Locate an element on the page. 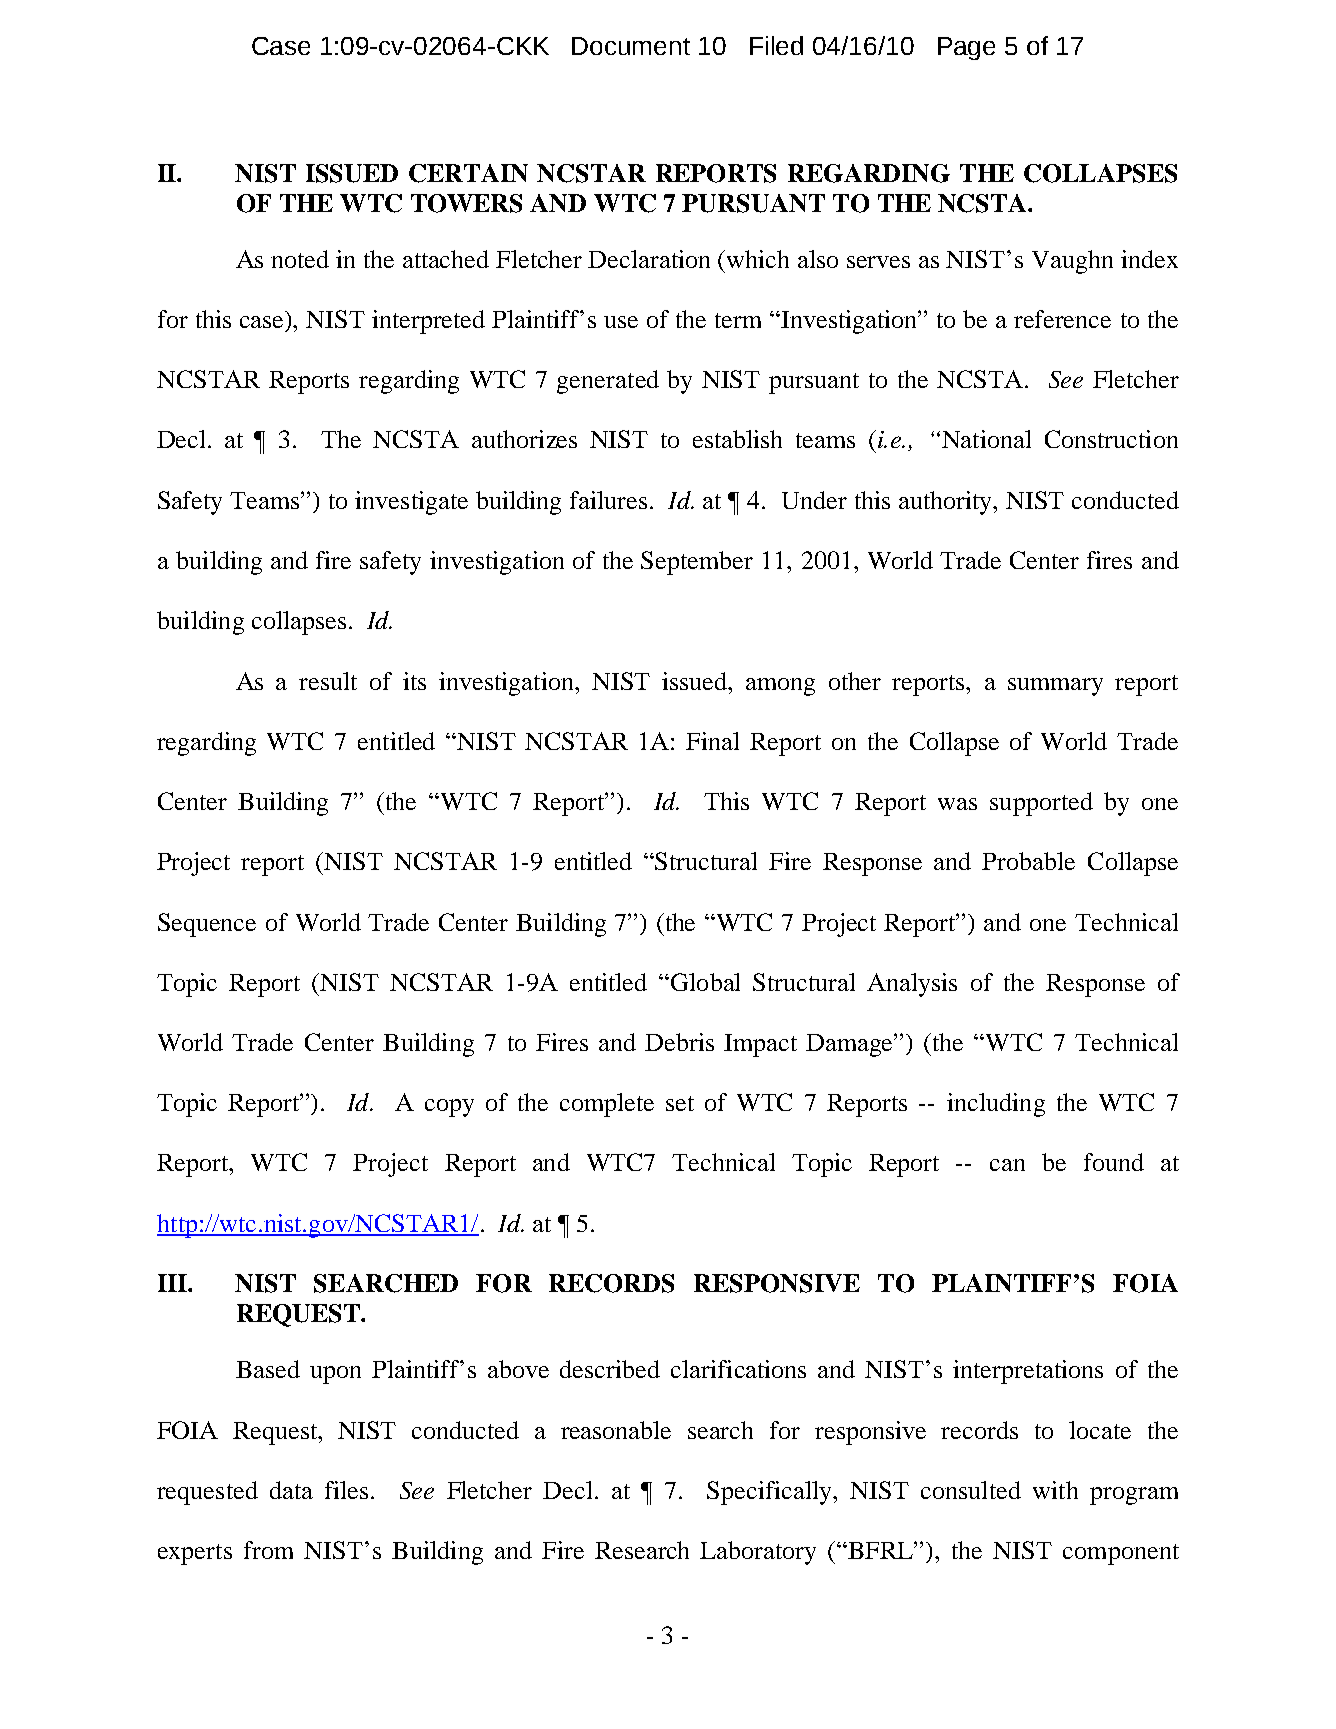  result is located at coordinates (328, 681).
